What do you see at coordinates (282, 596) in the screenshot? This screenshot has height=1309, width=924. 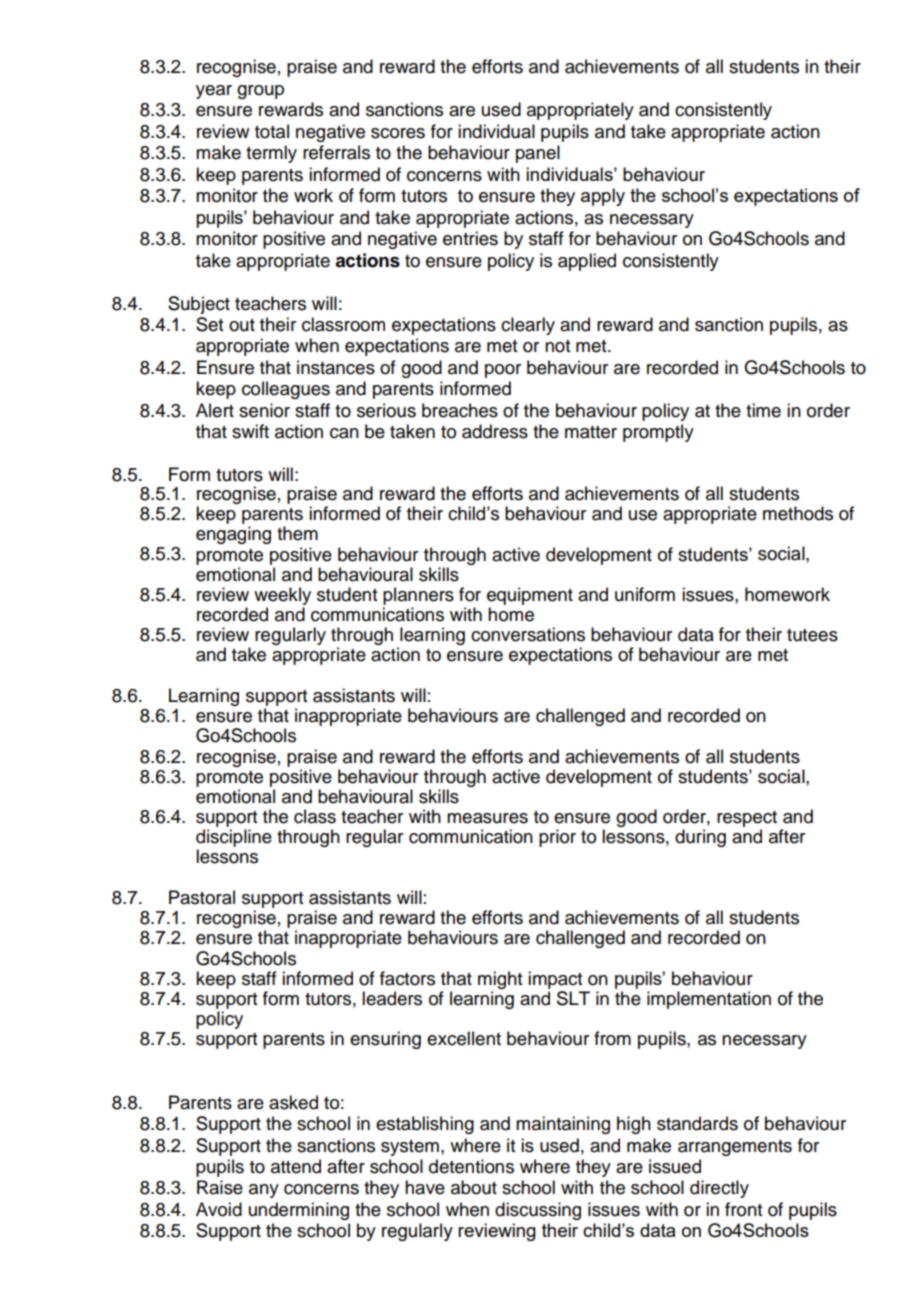 I see `weekly` at bounding box center [282, 596].
